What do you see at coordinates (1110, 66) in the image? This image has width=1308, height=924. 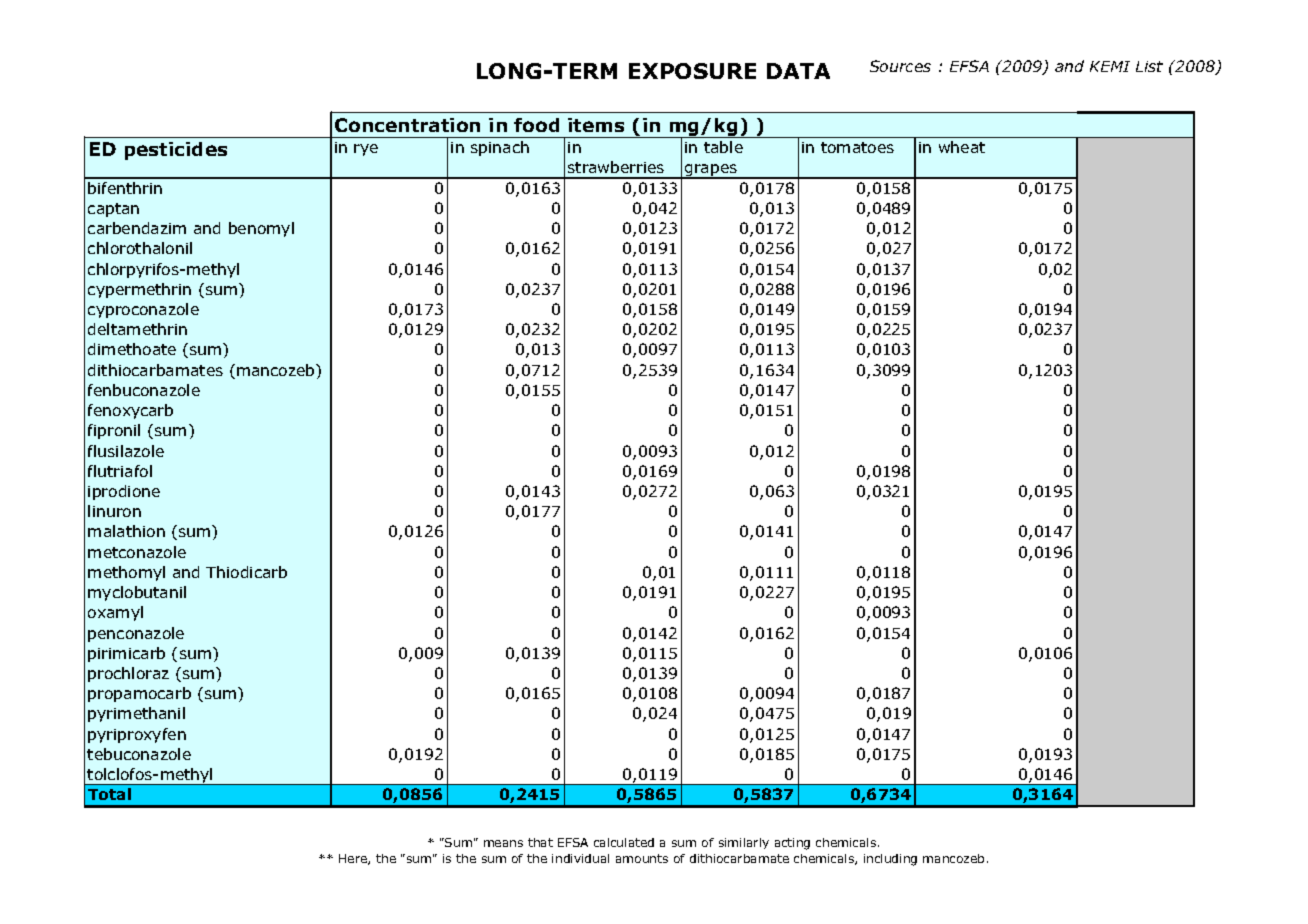 I see `KEMI` at bounding box center [1110, 66].
